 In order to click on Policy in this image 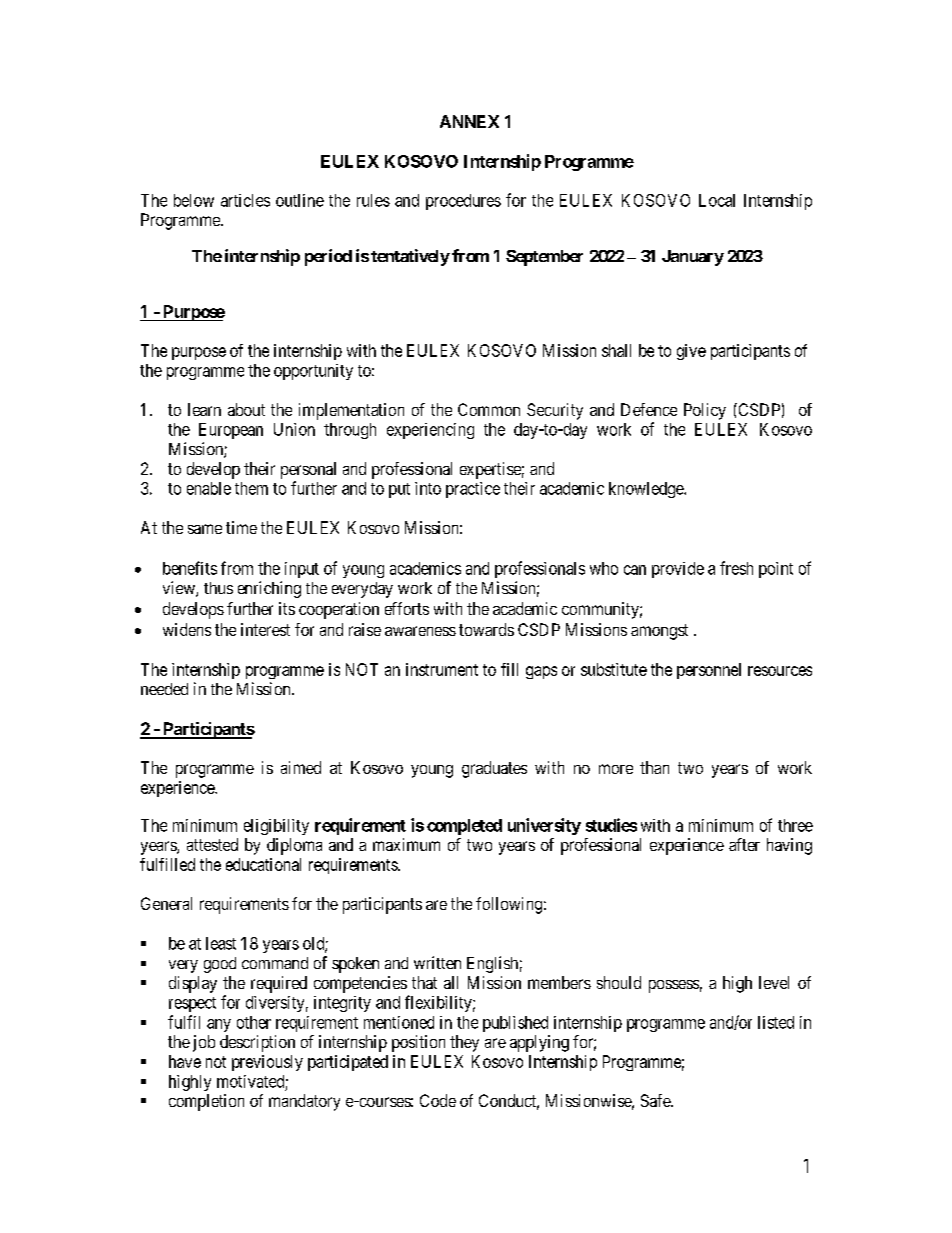, I will do `click(705, 411)`.
